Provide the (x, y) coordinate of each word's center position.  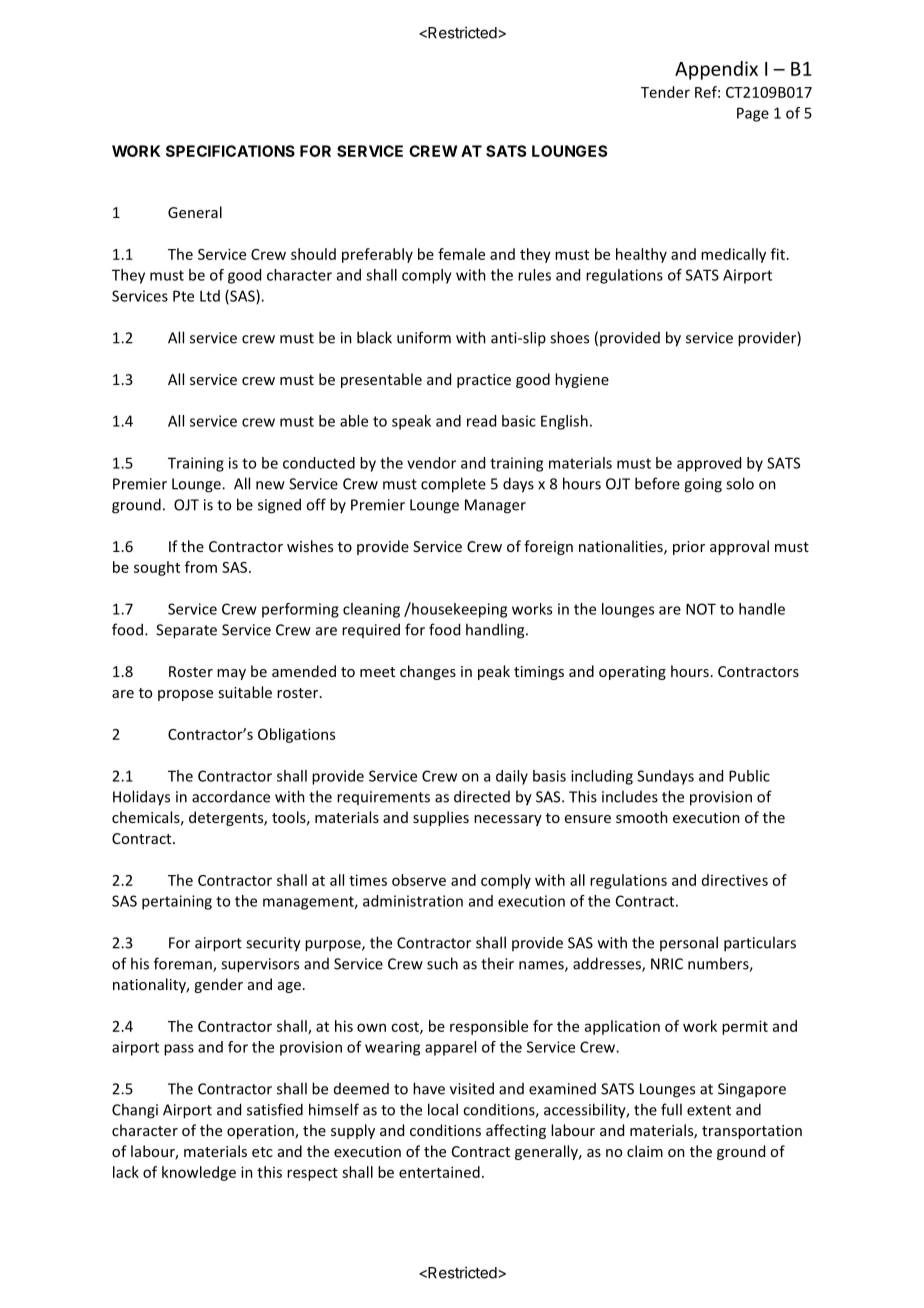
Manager (495, 506)
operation (261, 1132)
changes (428, 672)
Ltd (210, 296)
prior (689, 548)
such (442, 963)
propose (185, 695)
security (273, 944)
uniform (424, 337)
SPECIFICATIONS (230, 151)
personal (689, 943)
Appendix (716, 70)
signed (279, 506)
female (461, 254)
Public (749, 776)
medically (733, 255)
